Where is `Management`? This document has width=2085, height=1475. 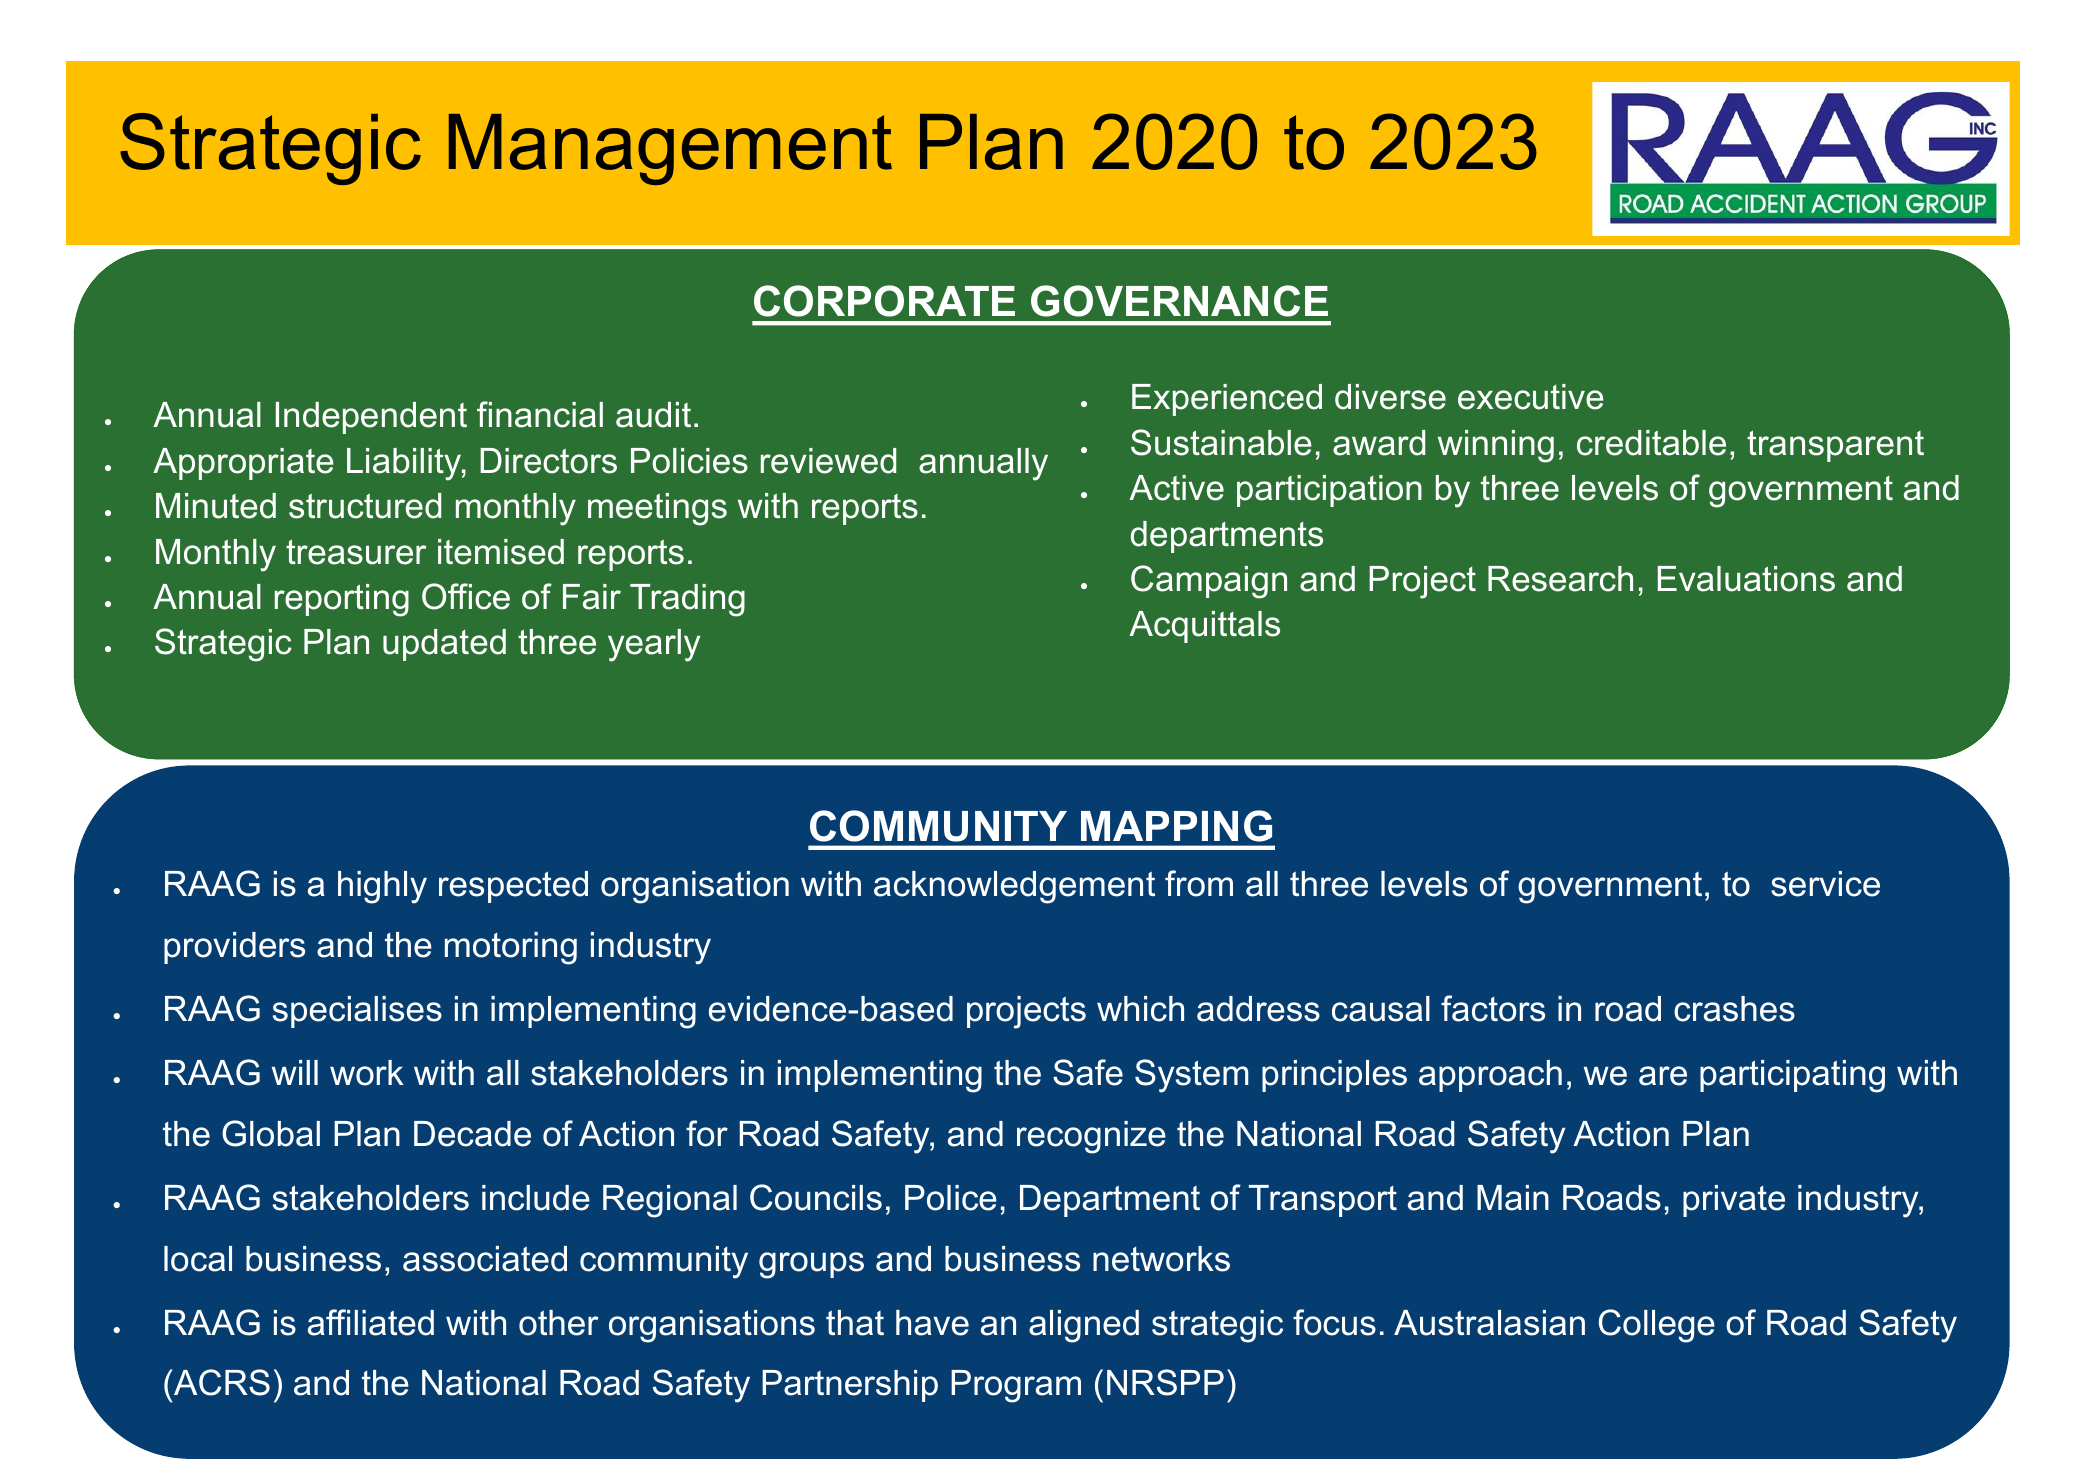
Management is located at coordinates (670, 149).
